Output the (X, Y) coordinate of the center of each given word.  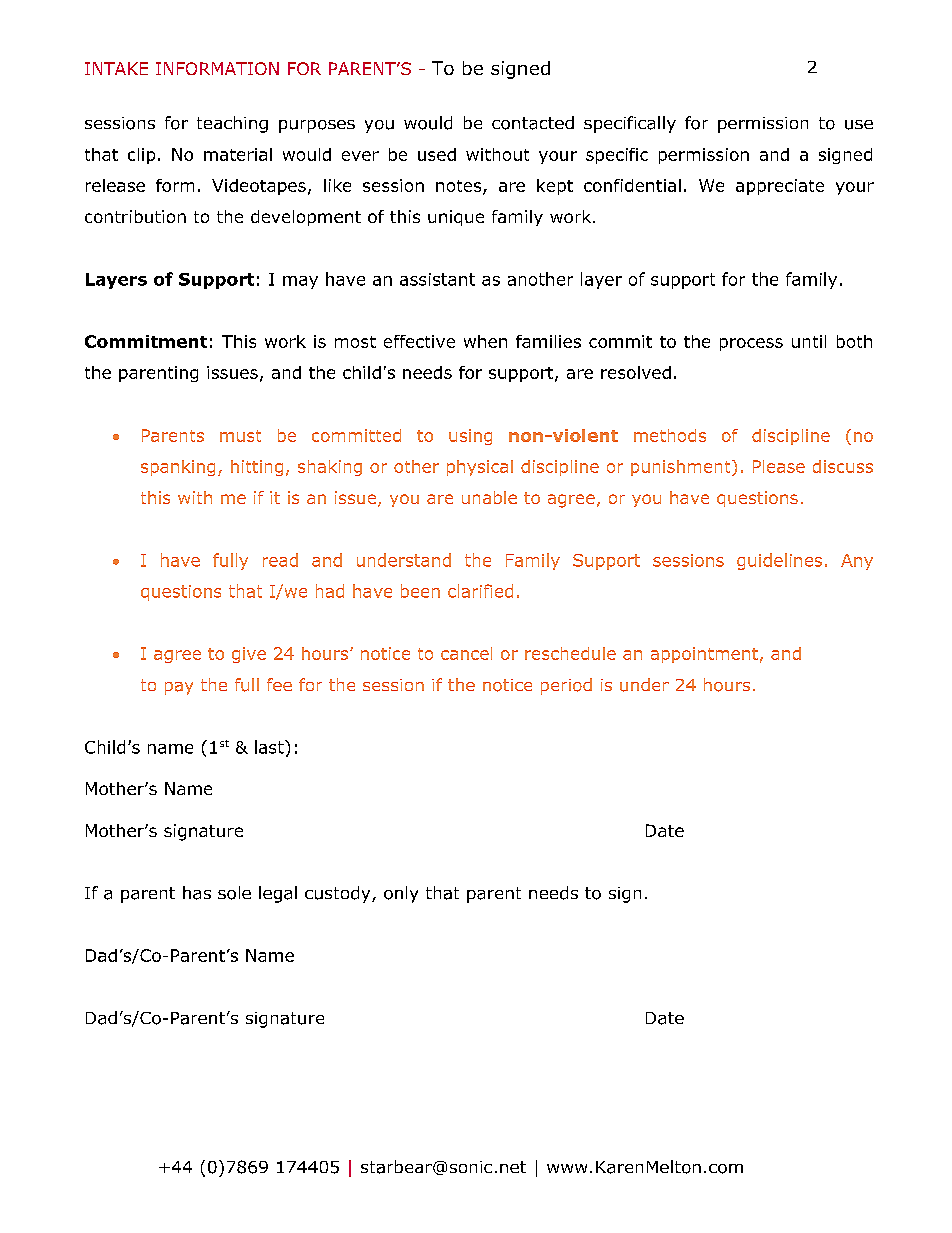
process (751, 344)
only (401, 894)
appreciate (780, 187)
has (197, 893)
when (485, 341)
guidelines (779, 561)
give (249, 655)
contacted (533, 123)
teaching (232, 124)
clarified (480, 591)
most (355, 342)
